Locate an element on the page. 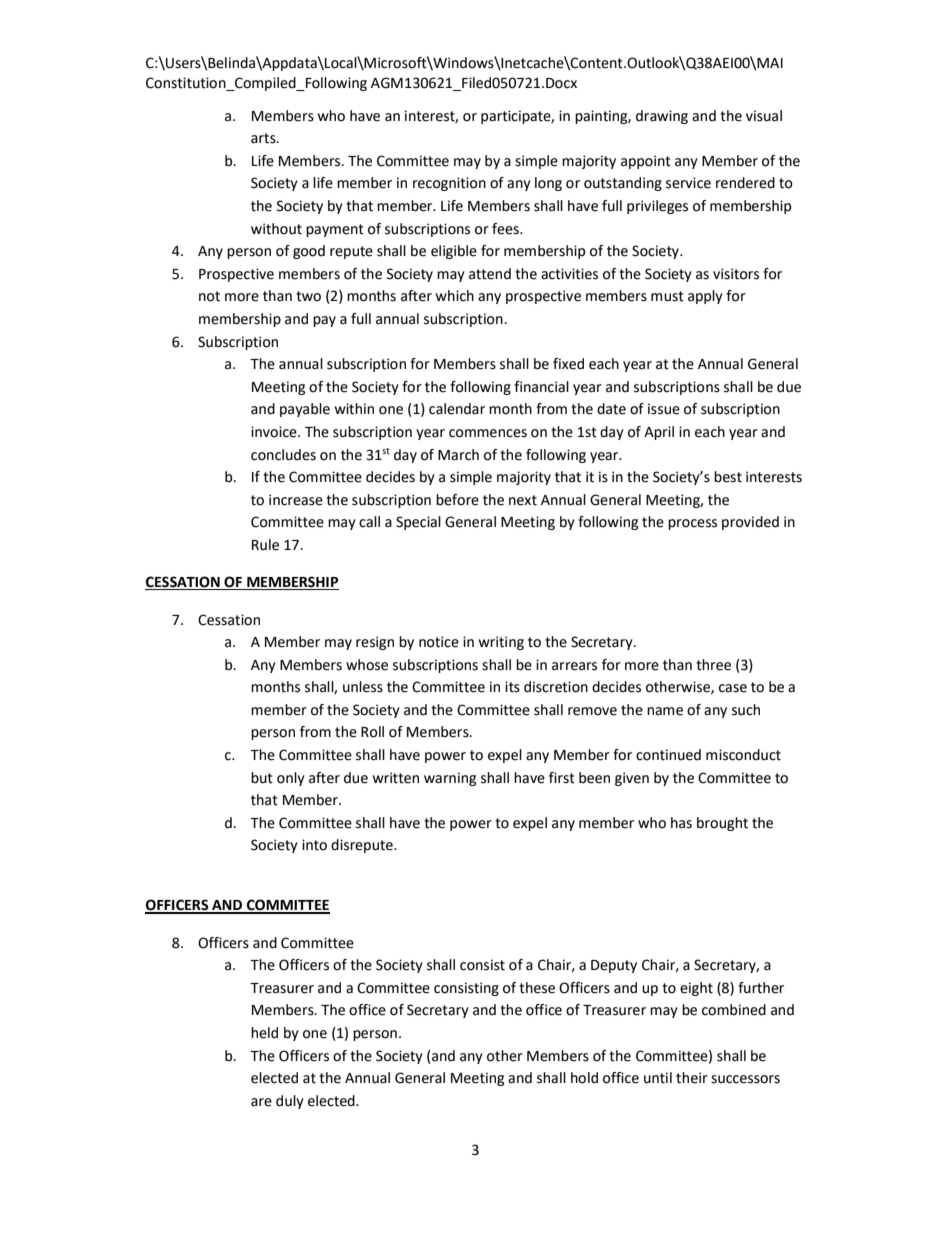 This document has width=952, height=1233. hold is located at coordinates (584, 1078).
